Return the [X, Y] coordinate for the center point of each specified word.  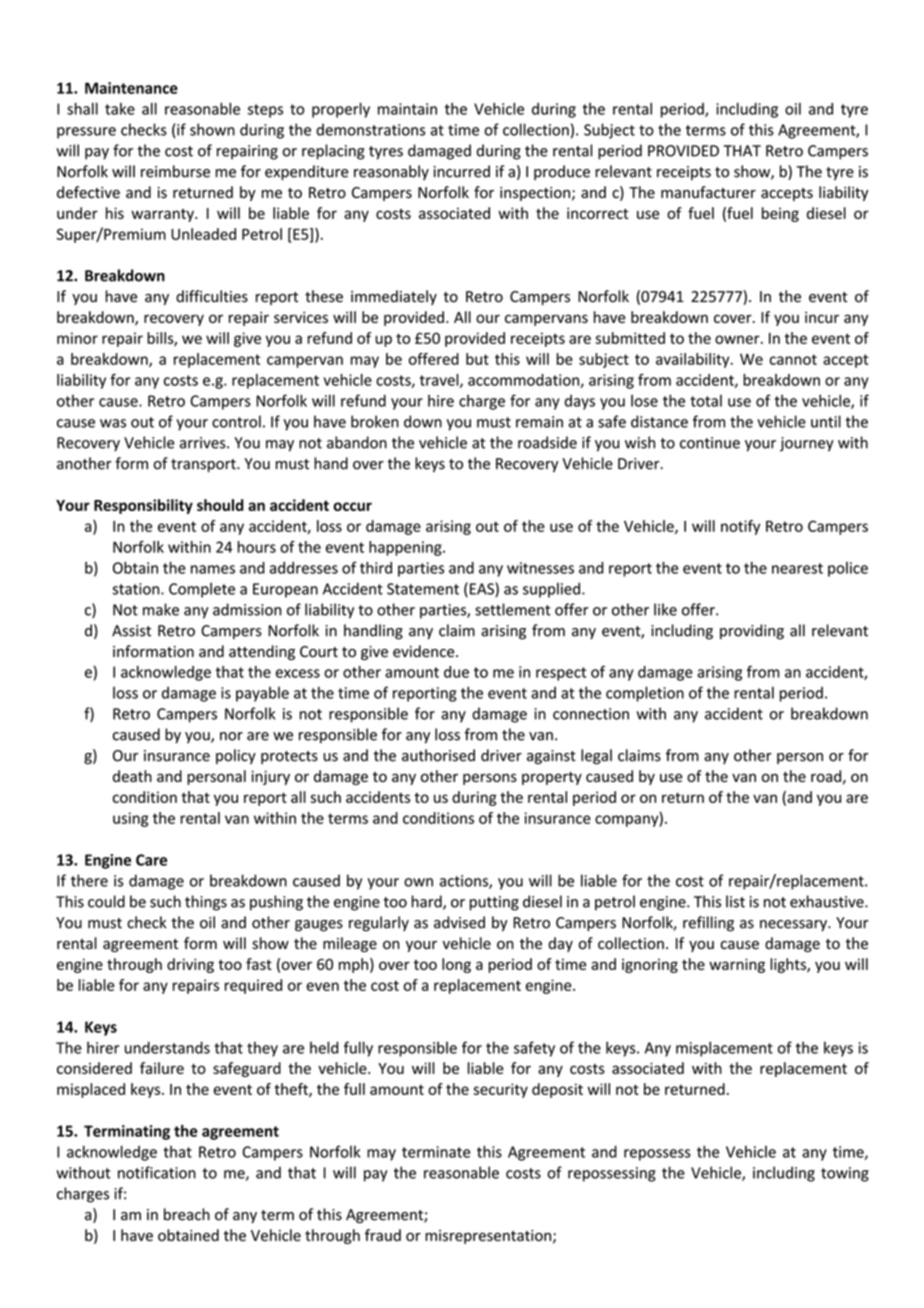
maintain [407, 109]
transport [204, 465]
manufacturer [708, 192]
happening [406, 548]
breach [187, 1214]
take [120, 109]
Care [151, 860]
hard [428, 902]
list [735, 901]
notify [740, 527]
